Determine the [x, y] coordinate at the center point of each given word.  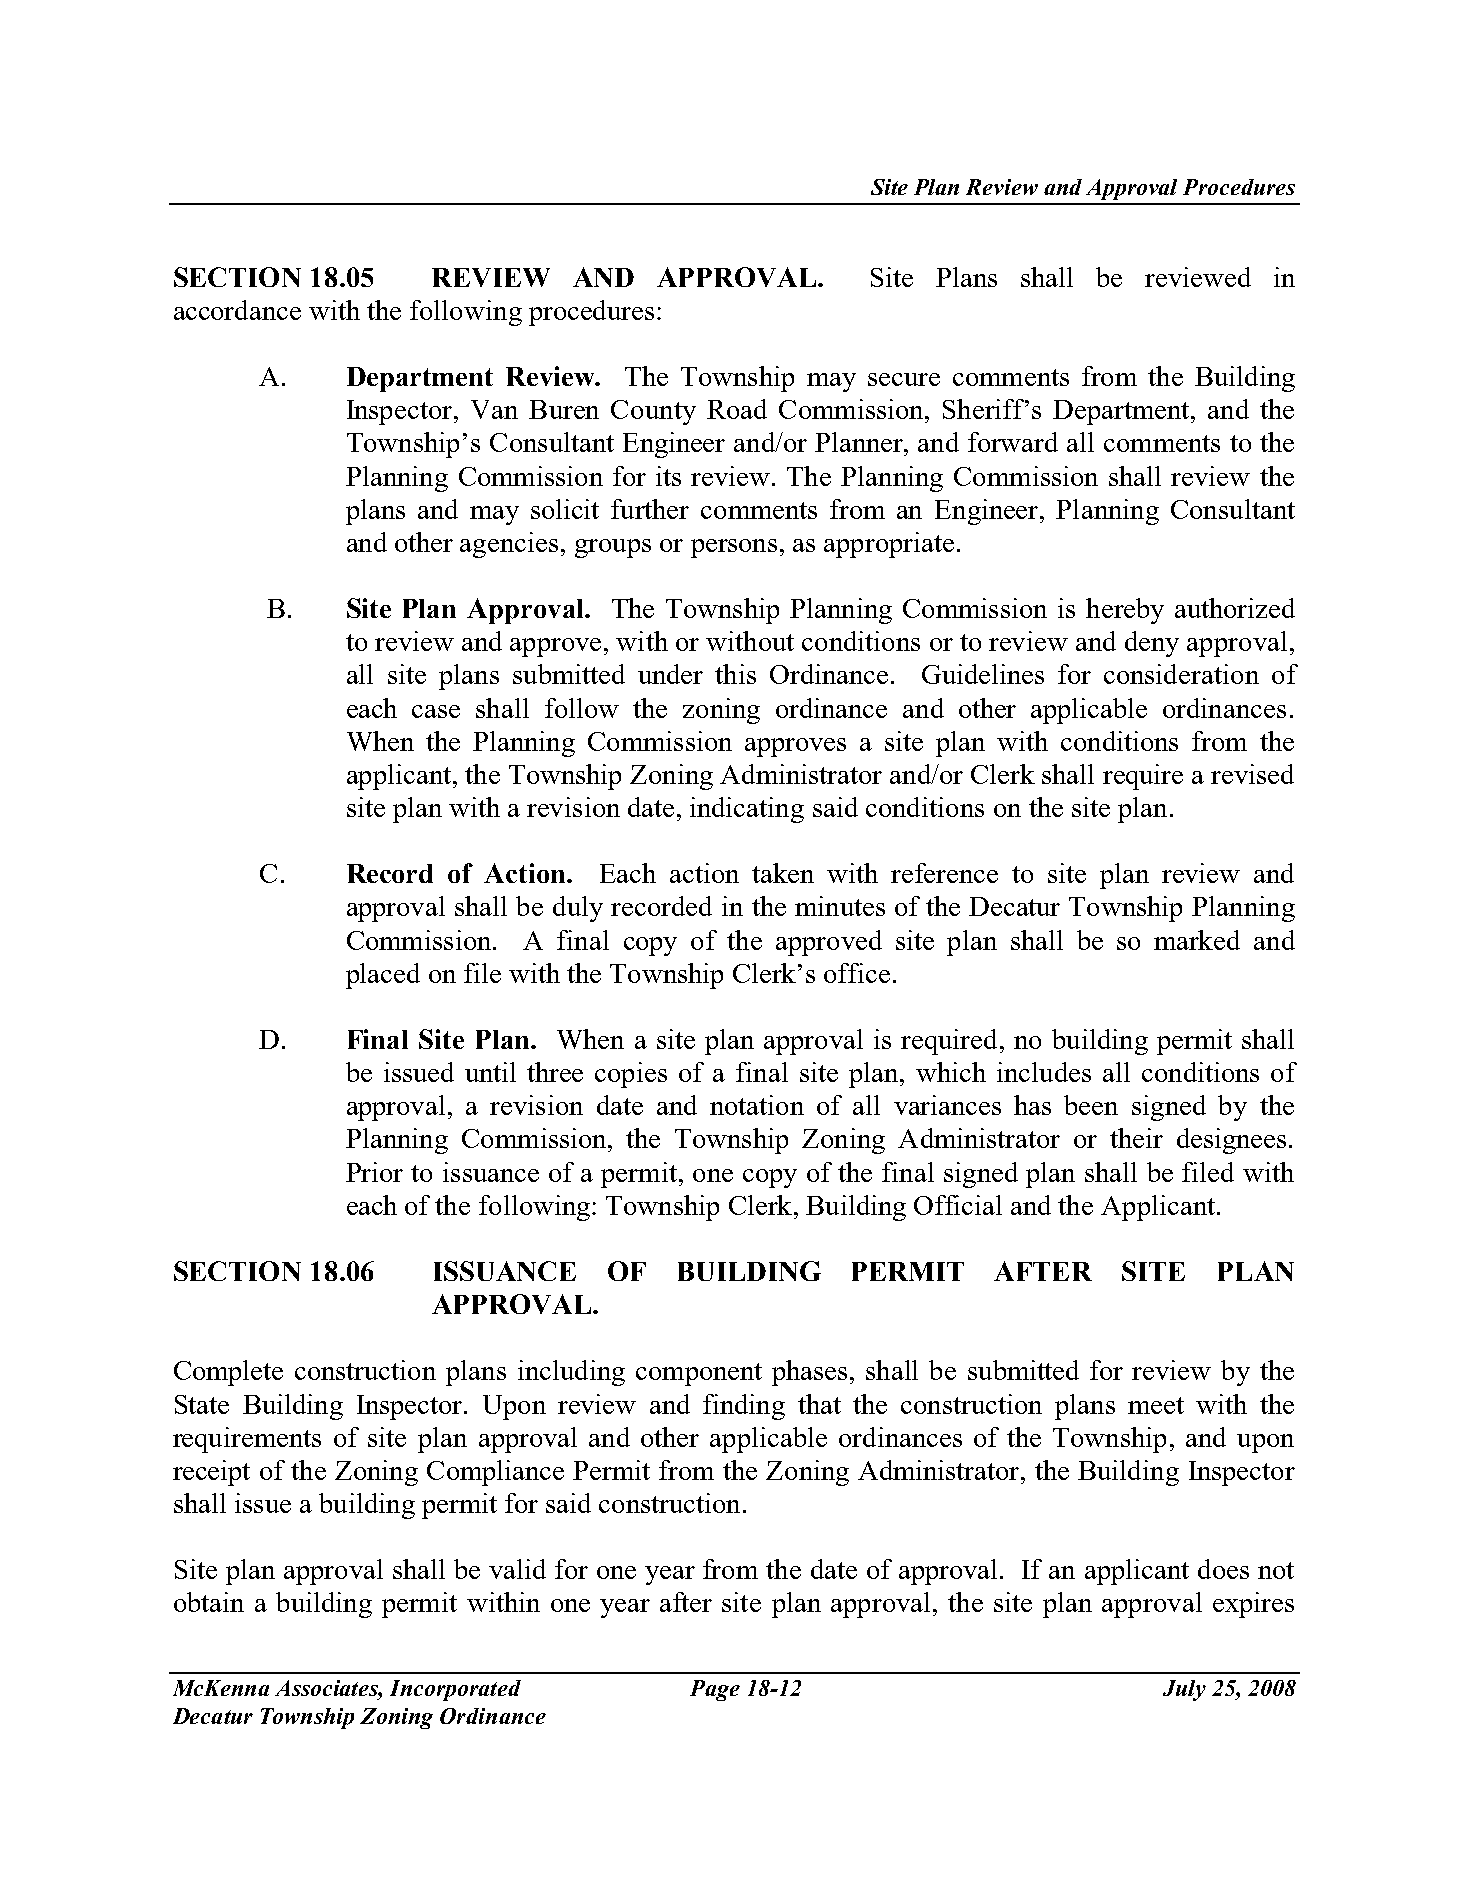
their [1136, 1138]
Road [737, 409]
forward [1013, 442]
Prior [374, 1172]
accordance [237, 310]
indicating [747, 810]
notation [757, 1105]
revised [1252, 774]
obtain [209, 1602]
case [436, 711]
